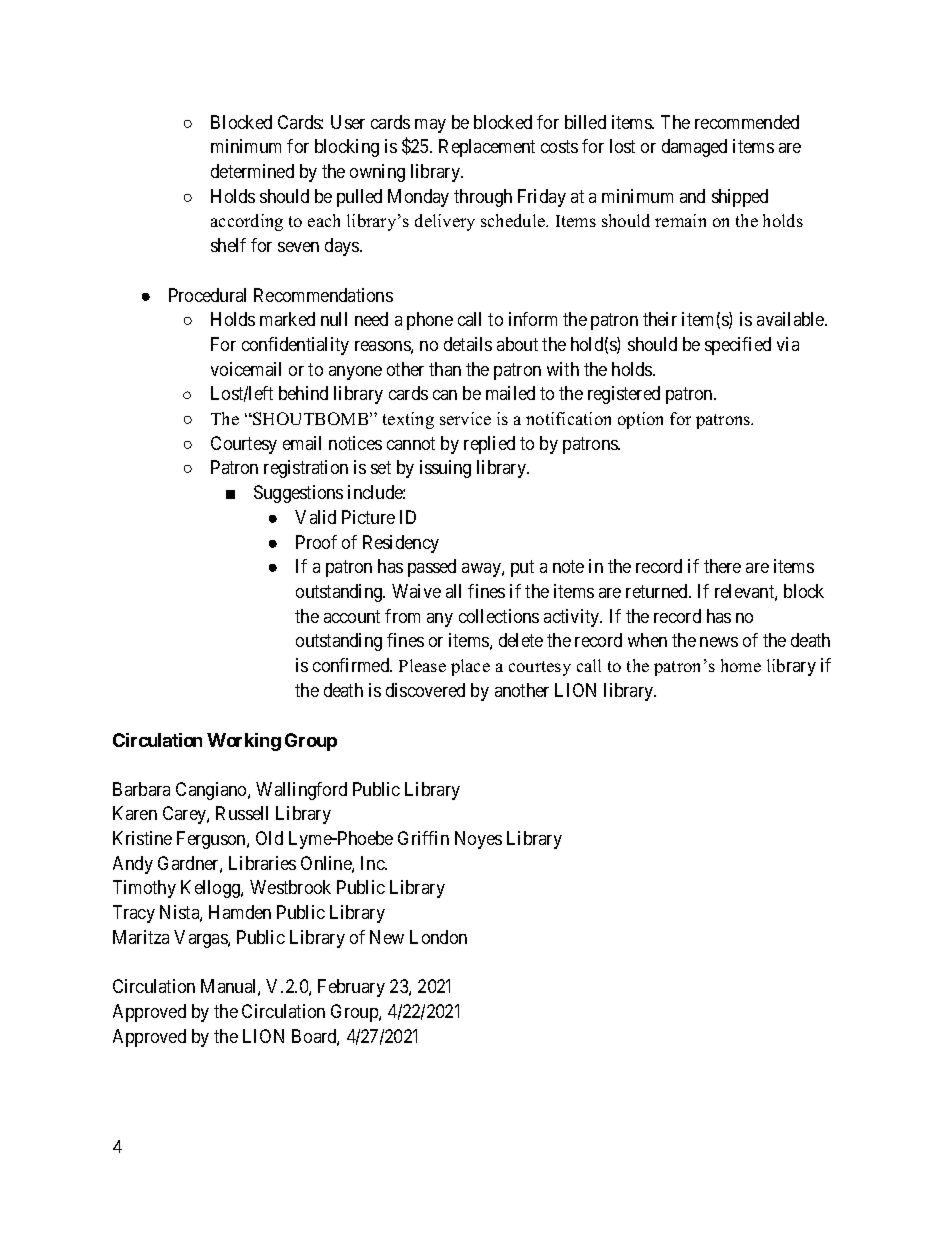  I want to click on there, so click(722, 566).
